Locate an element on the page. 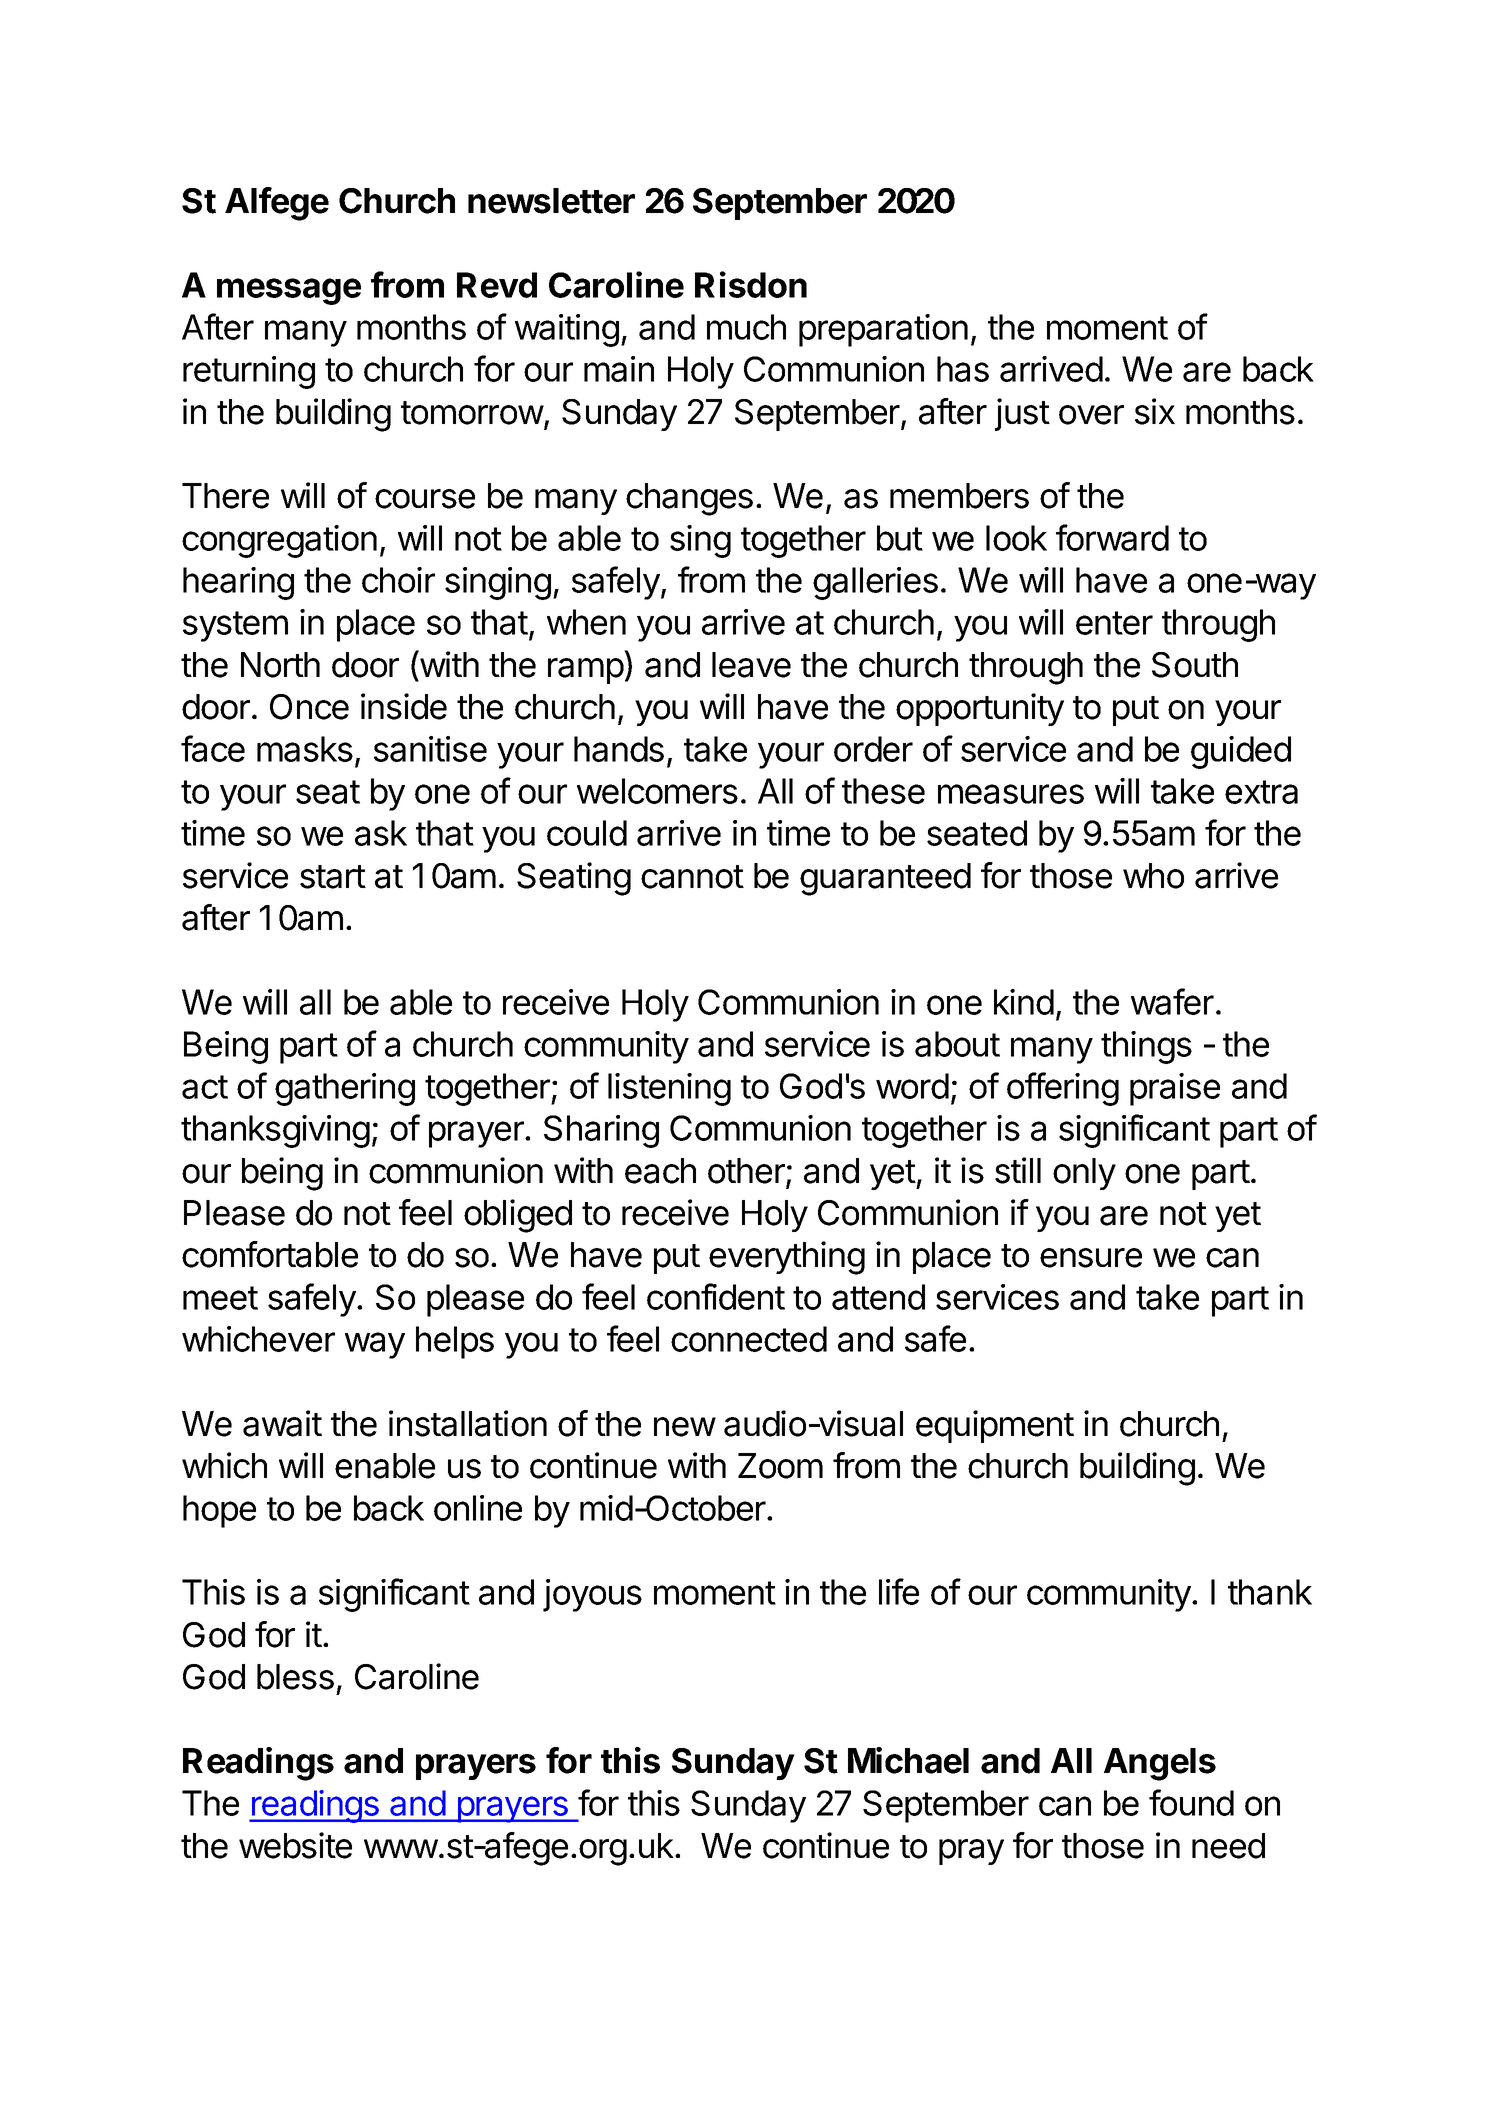 This document has width=1499, height=2119. gathering is located at coordinates (345, 1089).
